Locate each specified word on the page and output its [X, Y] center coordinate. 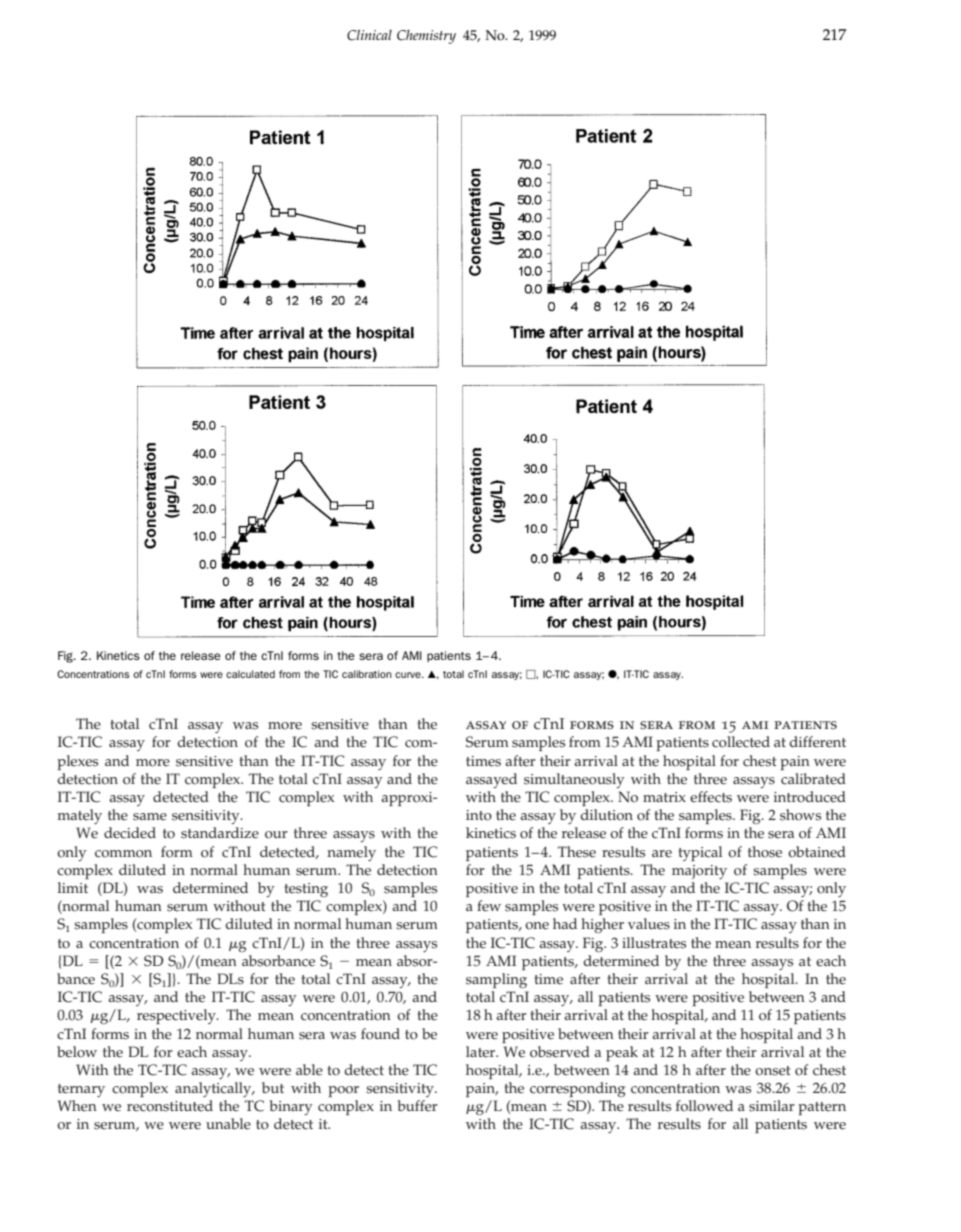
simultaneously [574, 780]
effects [711, 797]
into [479, 815]
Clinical [369, 35]
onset [772, 1071]
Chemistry [426, 37]
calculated [250, 674]
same [150, 817]
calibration [367, 674]
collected [741, 742]
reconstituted [170, 1106]
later [482, 1052]
